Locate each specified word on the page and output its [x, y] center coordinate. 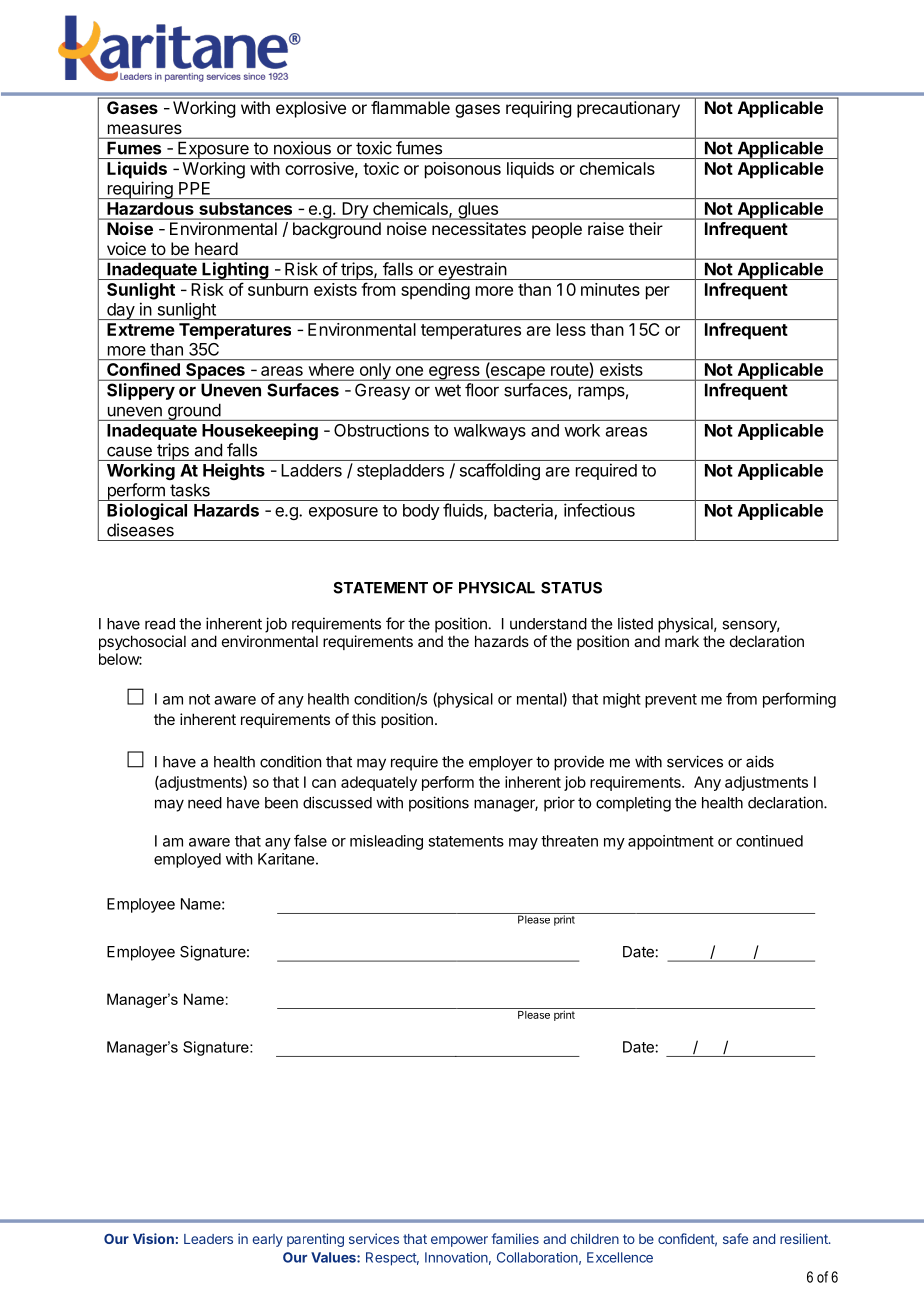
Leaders [208, 1239]
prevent [671, 701]
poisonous [463, 170]
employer [501, 763]
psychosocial [142, 642]
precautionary [628, 109]
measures [145, 129]
